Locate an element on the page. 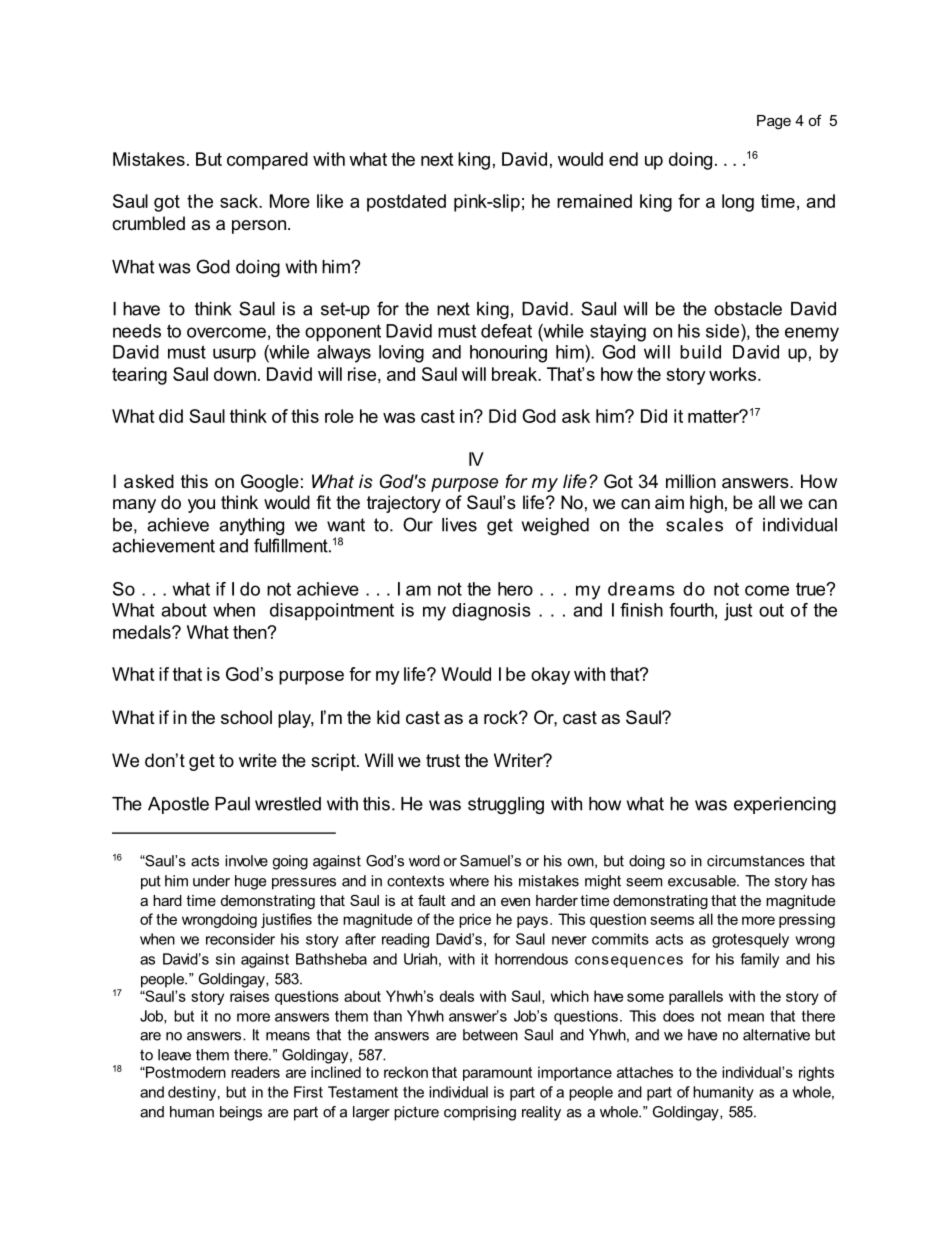 Image resolution: width=952 pixels, height=1233 pixels. destiny is located at coordinates (192, 1093).
